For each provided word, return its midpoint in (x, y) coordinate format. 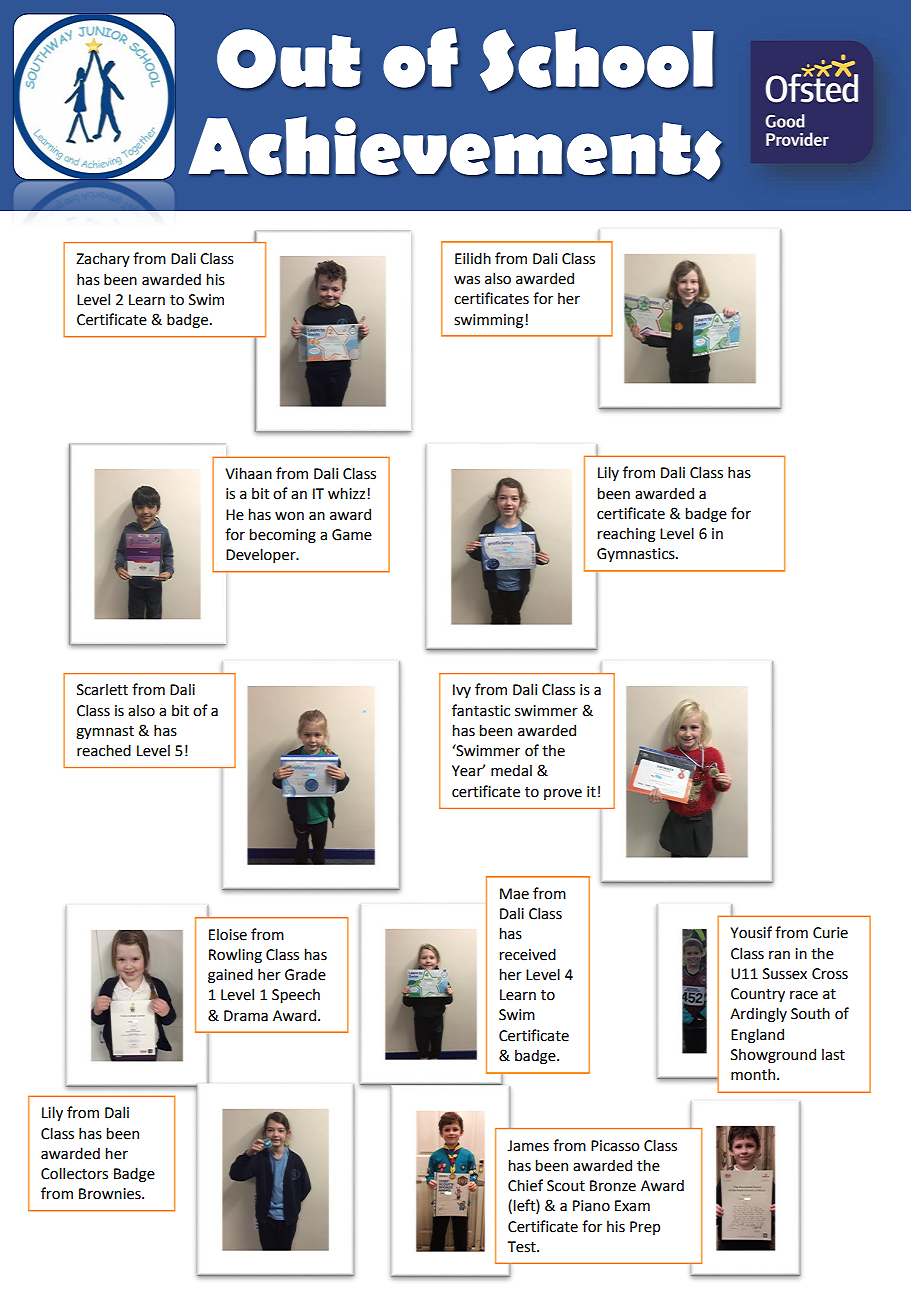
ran (779, 955)
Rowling (235, 955)
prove (563, 794)
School (597, 60)
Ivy (462, 691)
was (467, 280)
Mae (514, 894)
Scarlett (102, 689)
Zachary (103, 259)
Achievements (455, 148)
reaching (626, 534)
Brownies (111, 1194)
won (289, 516)
